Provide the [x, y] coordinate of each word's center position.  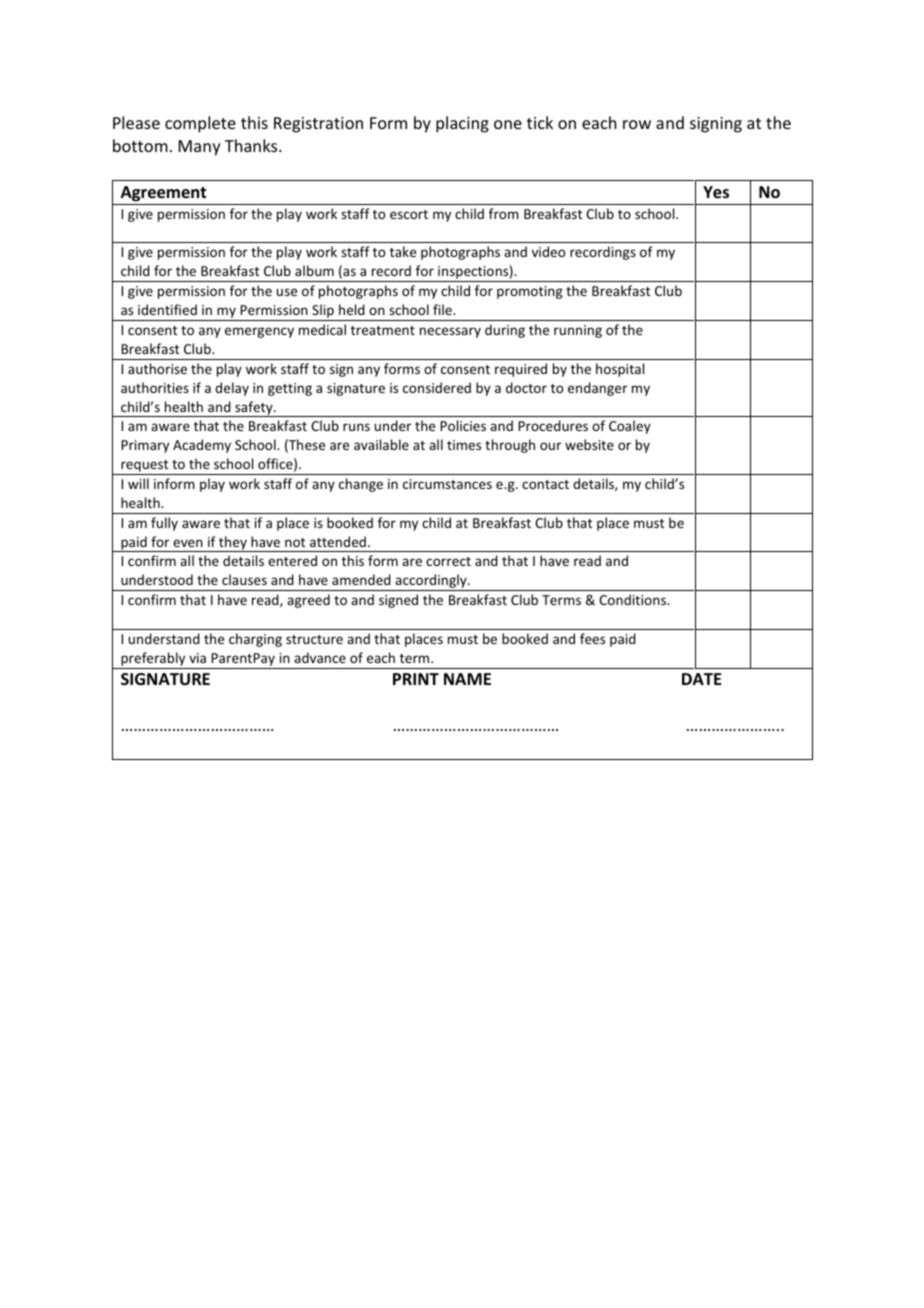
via [197, 658]
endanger [597, 389]
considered [437, 387]
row [637, 124]
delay [232, 389]
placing [462, 124]
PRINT [416, 679]
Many [200, 148]
